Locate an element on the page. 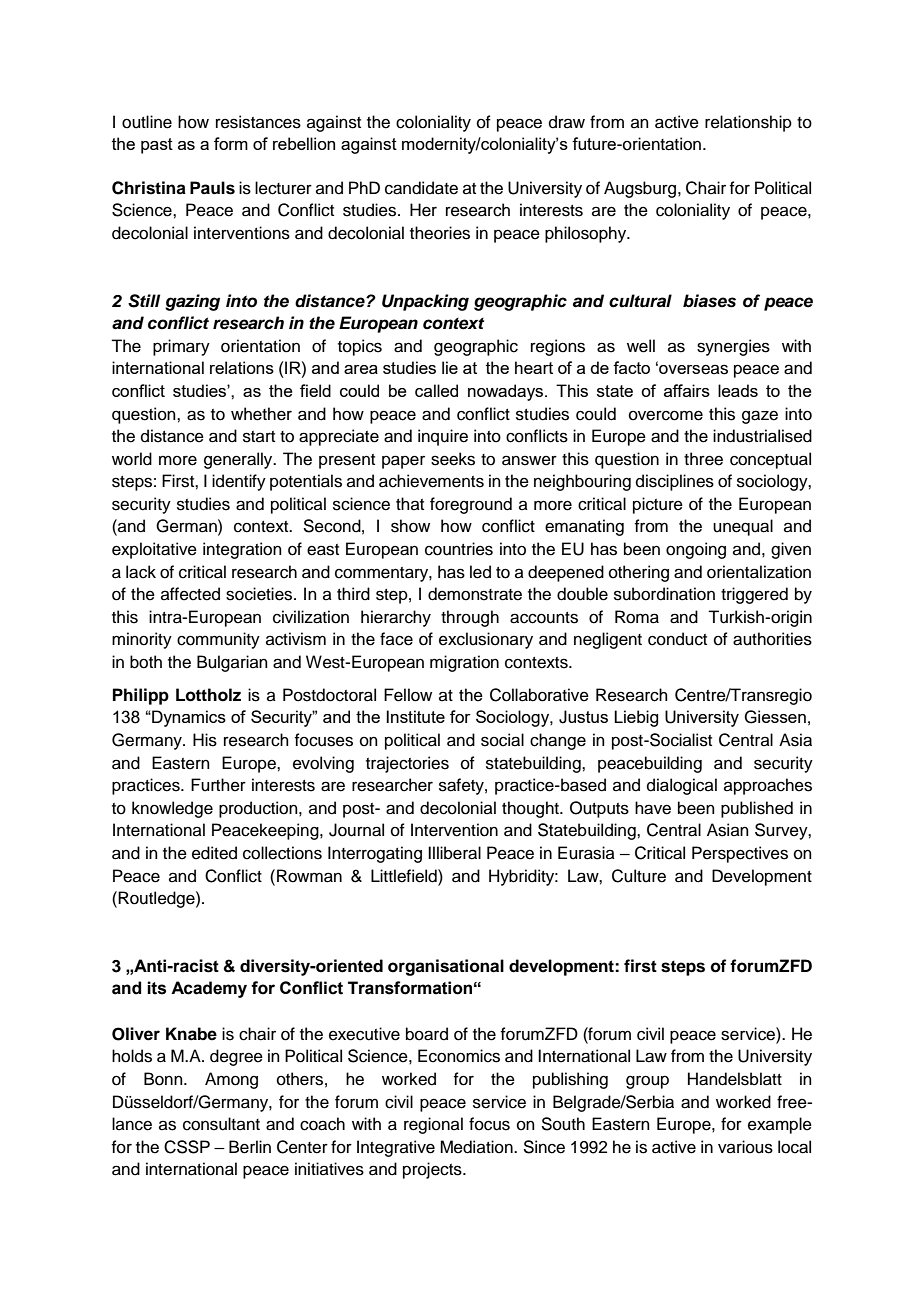 The width and height of the image is (924, 1307). migration is located at coordinates (464, 663).
